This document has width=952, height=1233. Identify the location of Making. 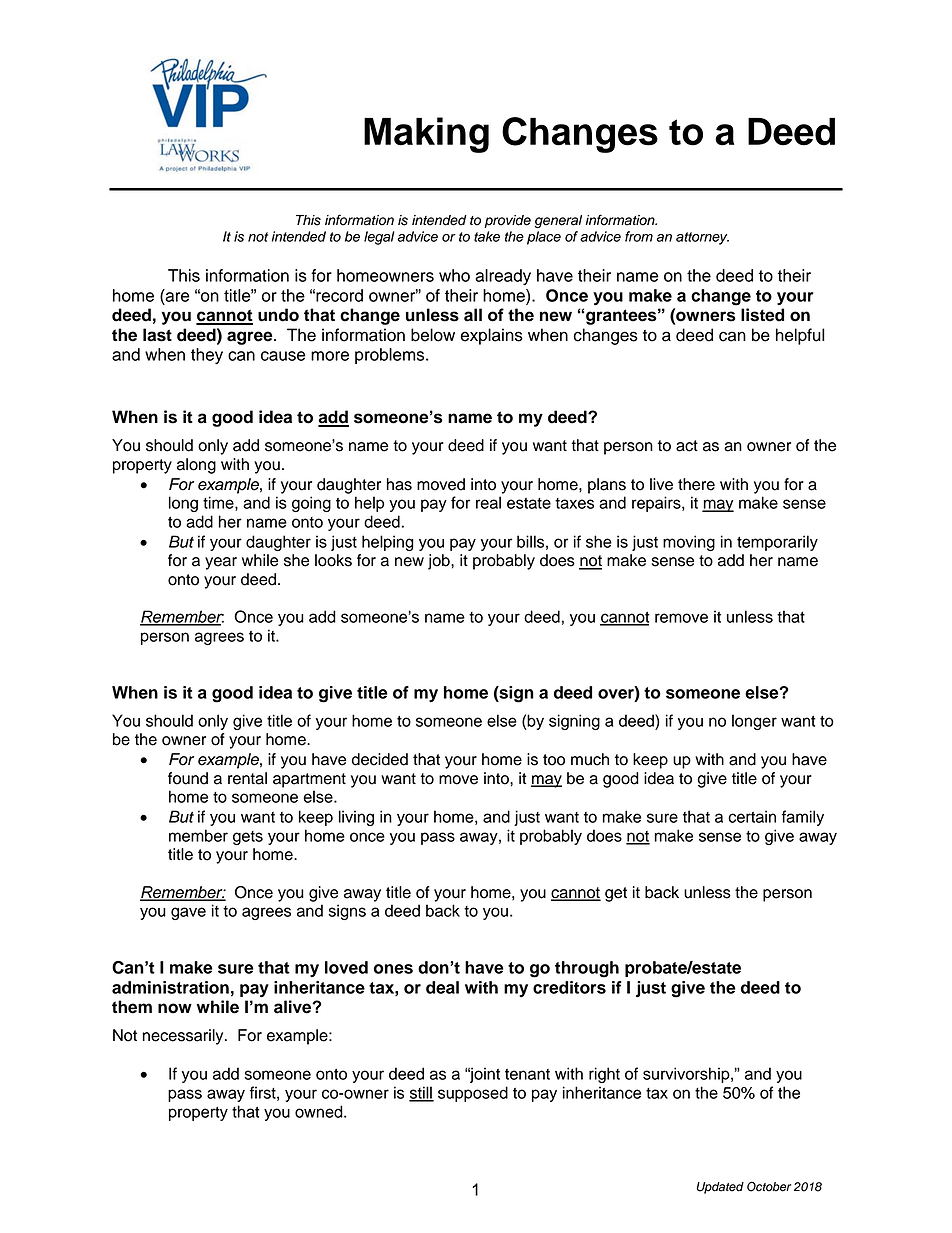
(426, 135).
